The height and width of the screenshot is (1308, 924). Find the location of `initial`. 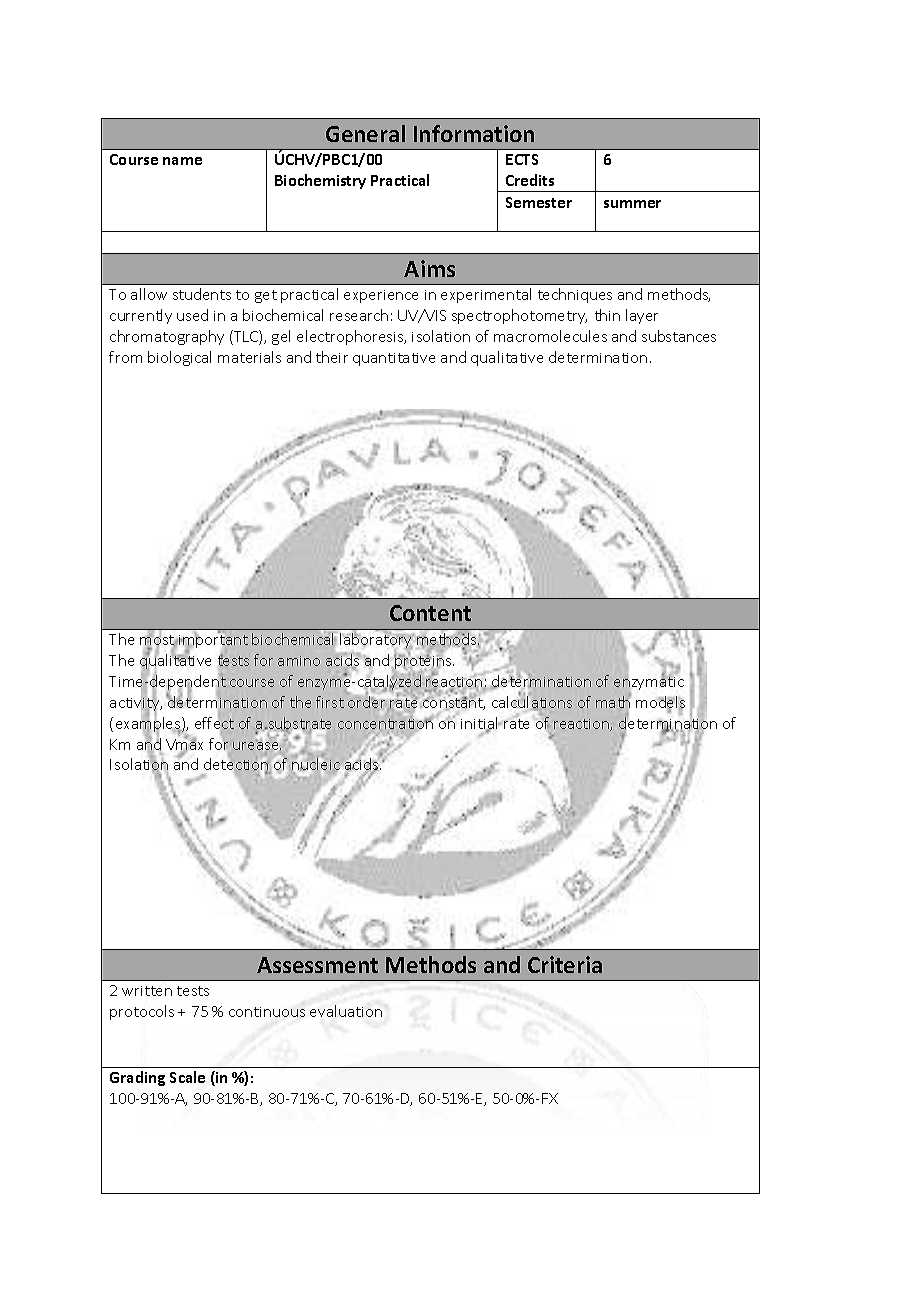

initial is located at coordinates (480, 724).
